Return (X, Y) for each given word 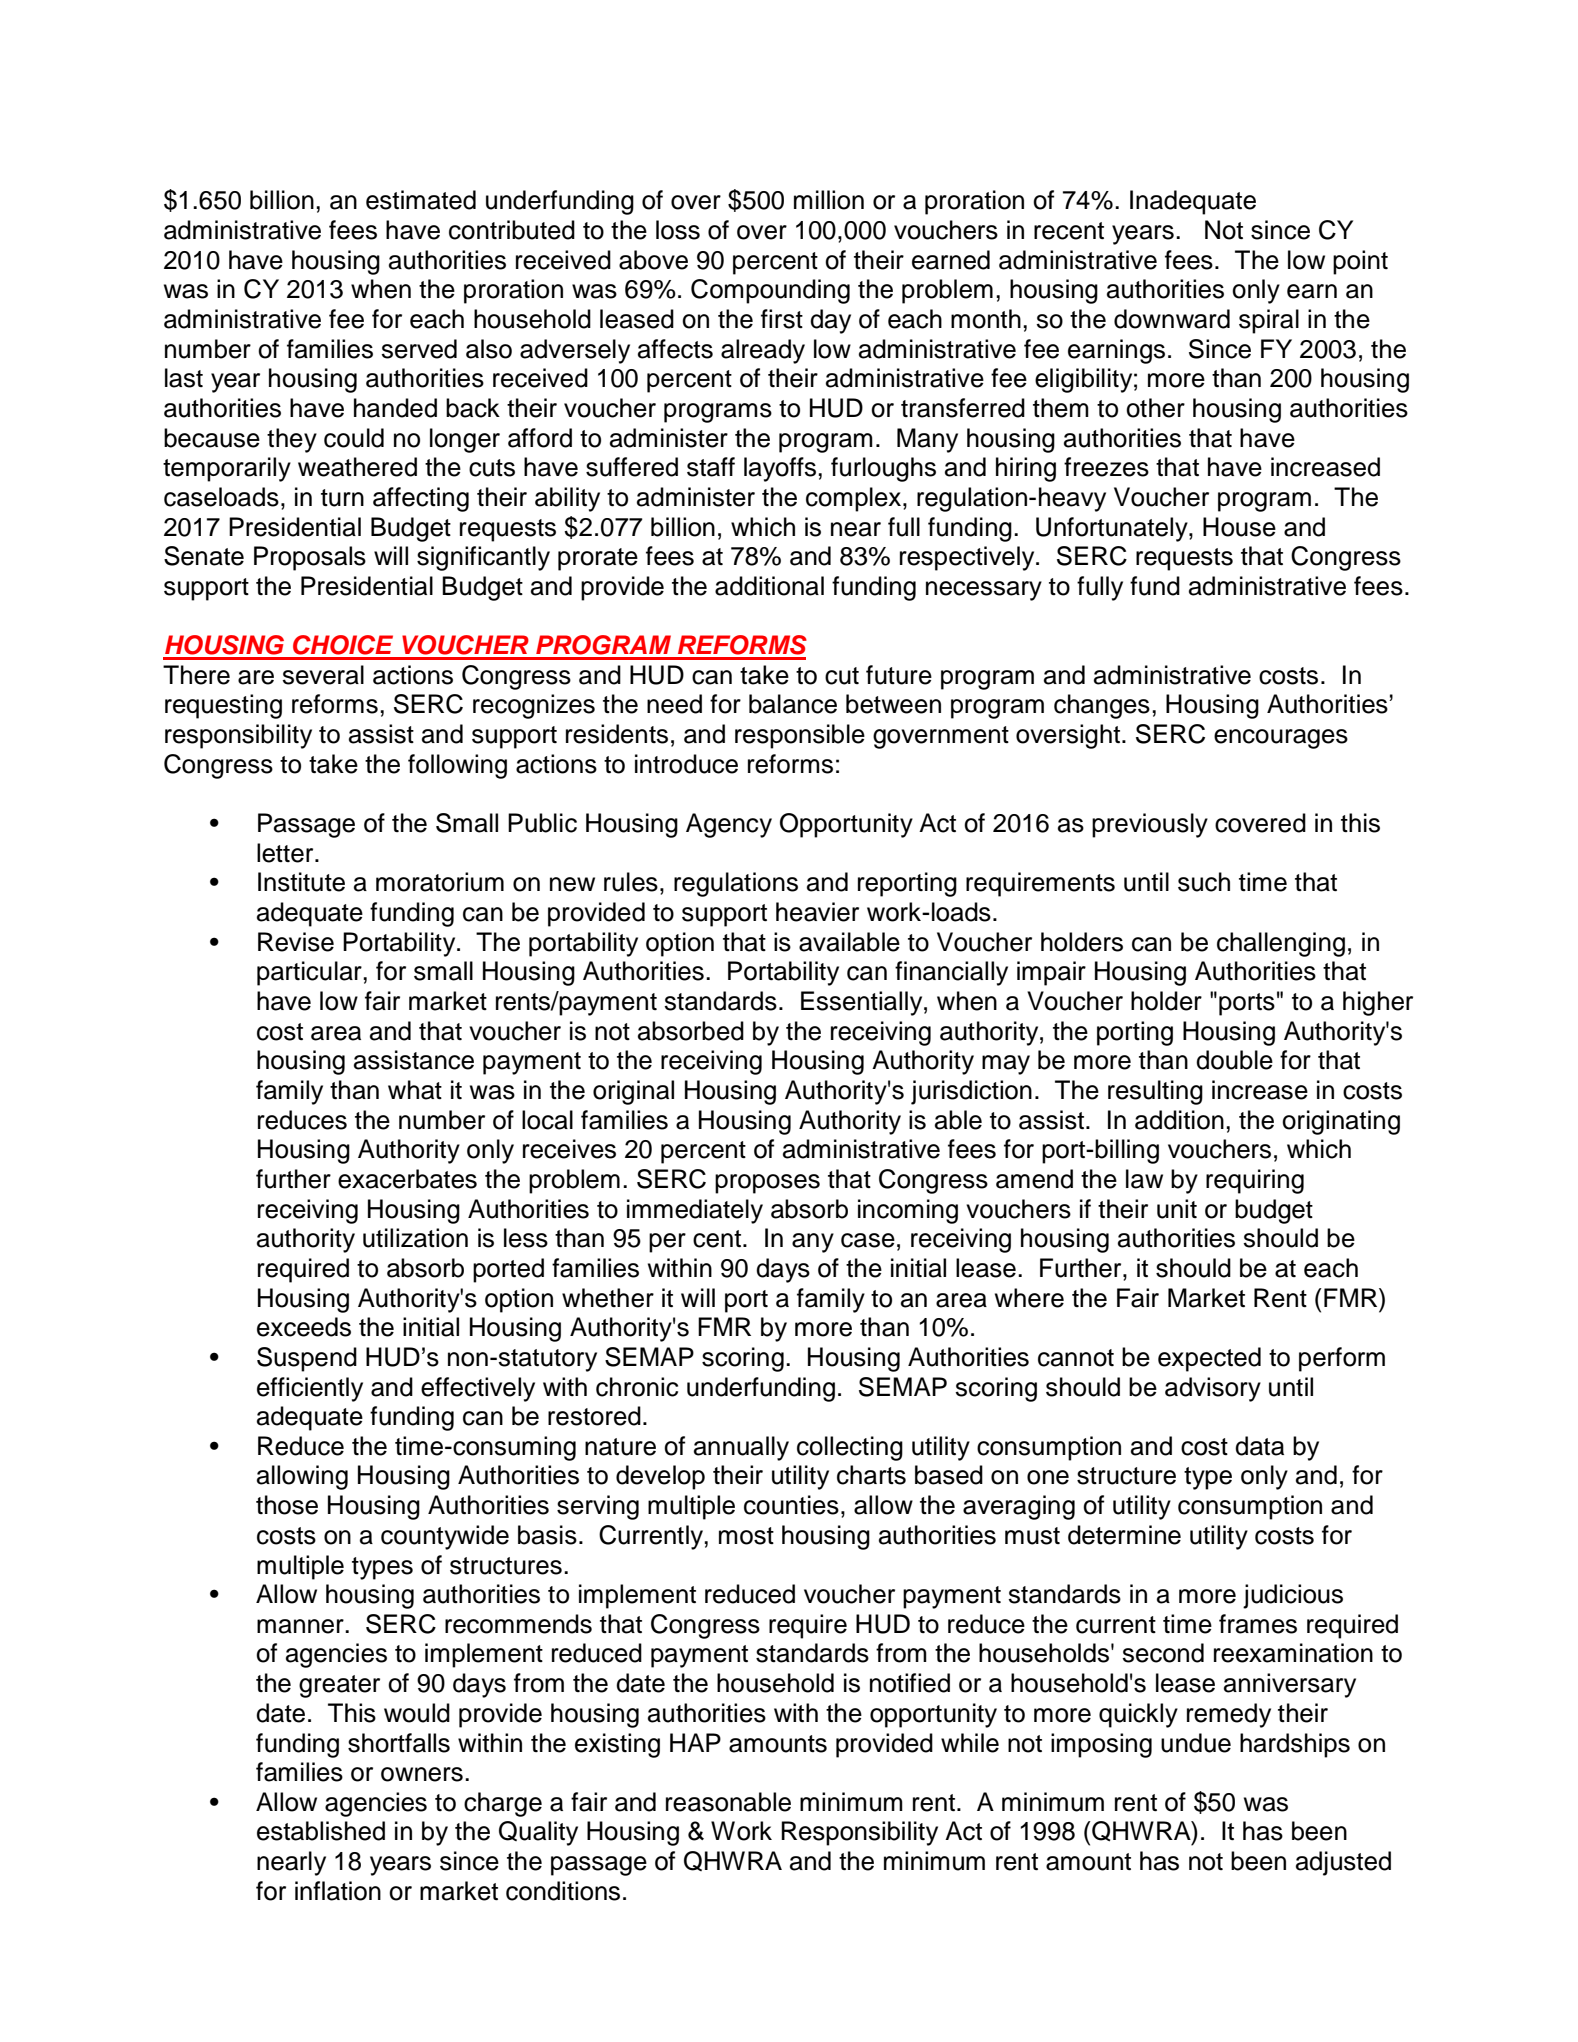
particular (310, 973)
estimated (421, 200)
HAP (695, 1742)
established (321, 1831)
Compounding (770, 291)
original (633, 1092)
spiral (1269, 321)
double (1234, 1060)
